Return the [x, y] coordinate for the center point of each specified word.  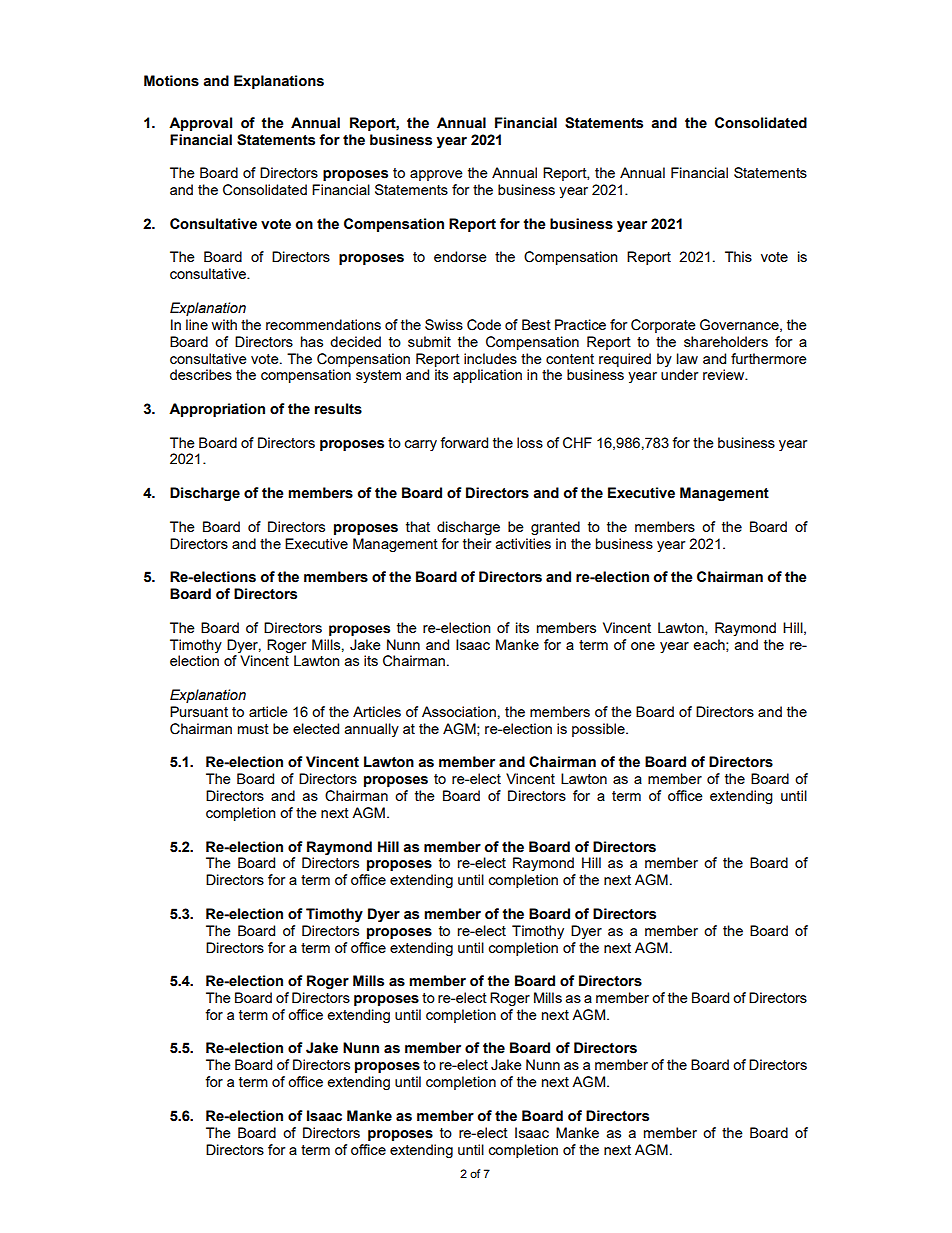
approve [436, 175]
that [418, 526]
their [477, 543]
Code [484, 325]
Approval [200, 124]
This [738, 256]
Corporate [663, 326]
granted [555, 528]
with [224, 324]
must [253, 729]
